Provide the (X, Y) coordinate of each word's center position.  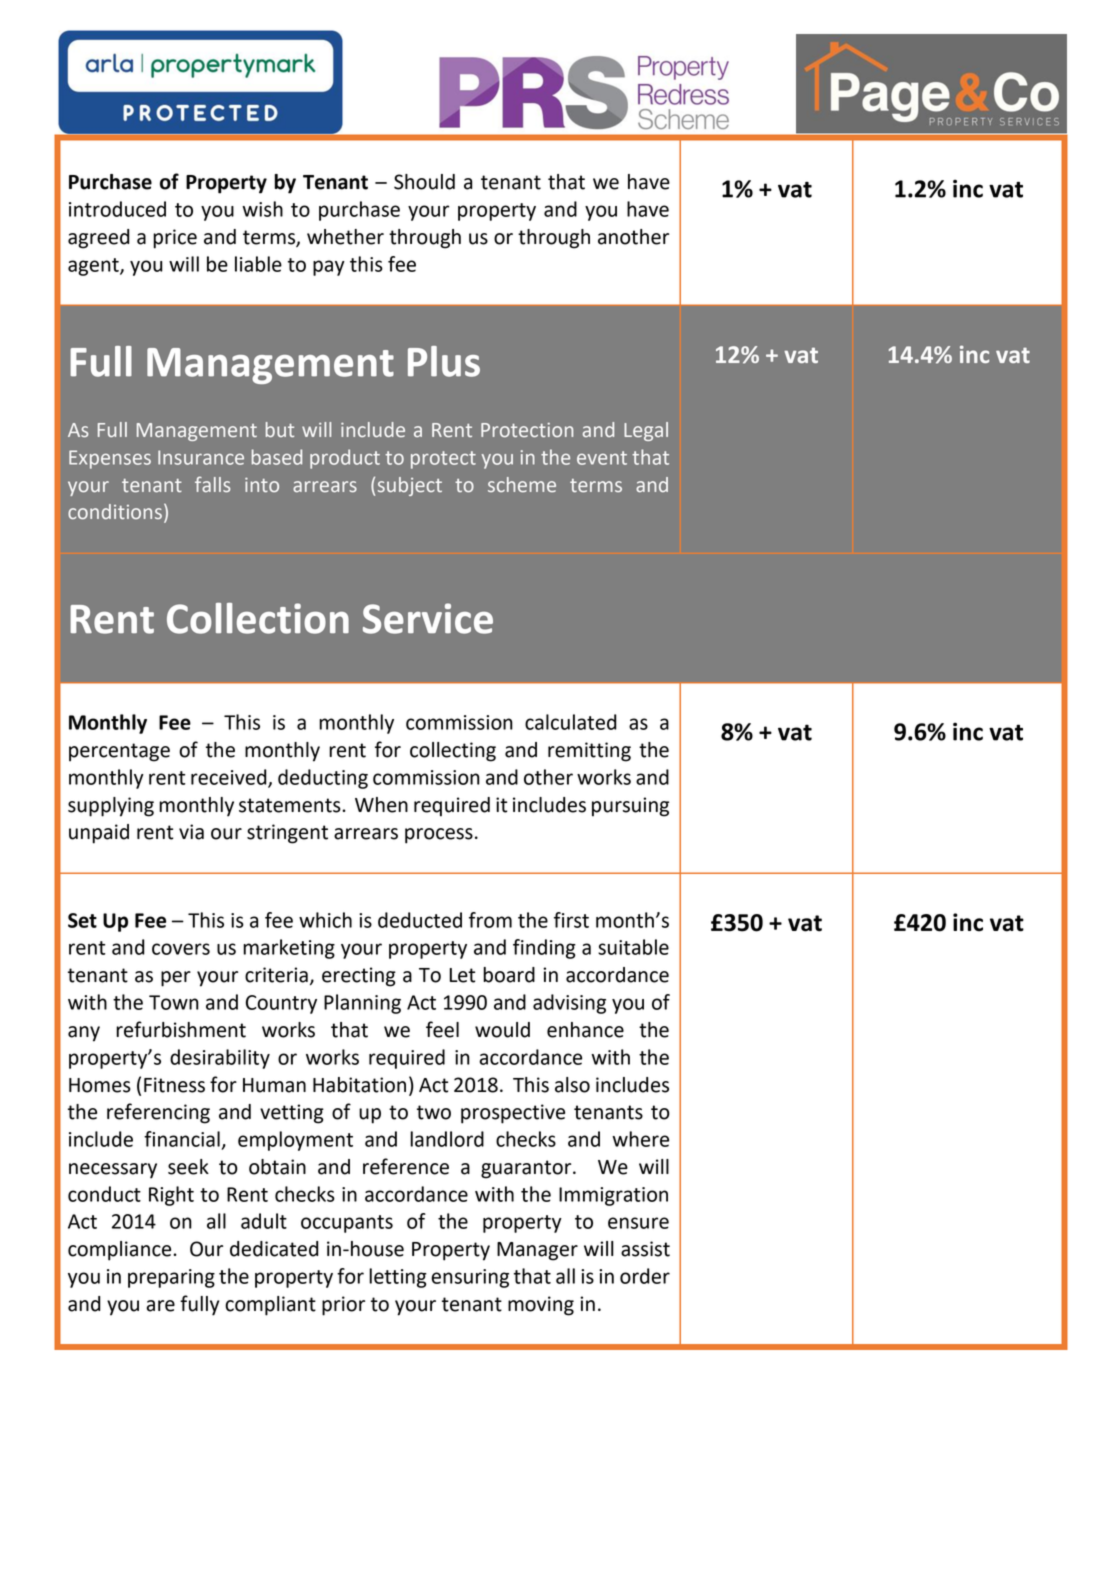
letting (398, 1278)
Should (424, 182)
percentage (119, 752)
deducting (323, 779)
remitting (589, 752)
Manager (537, 1251)
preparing (171, 1278)
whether (345, 237)
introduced (117, 209)
